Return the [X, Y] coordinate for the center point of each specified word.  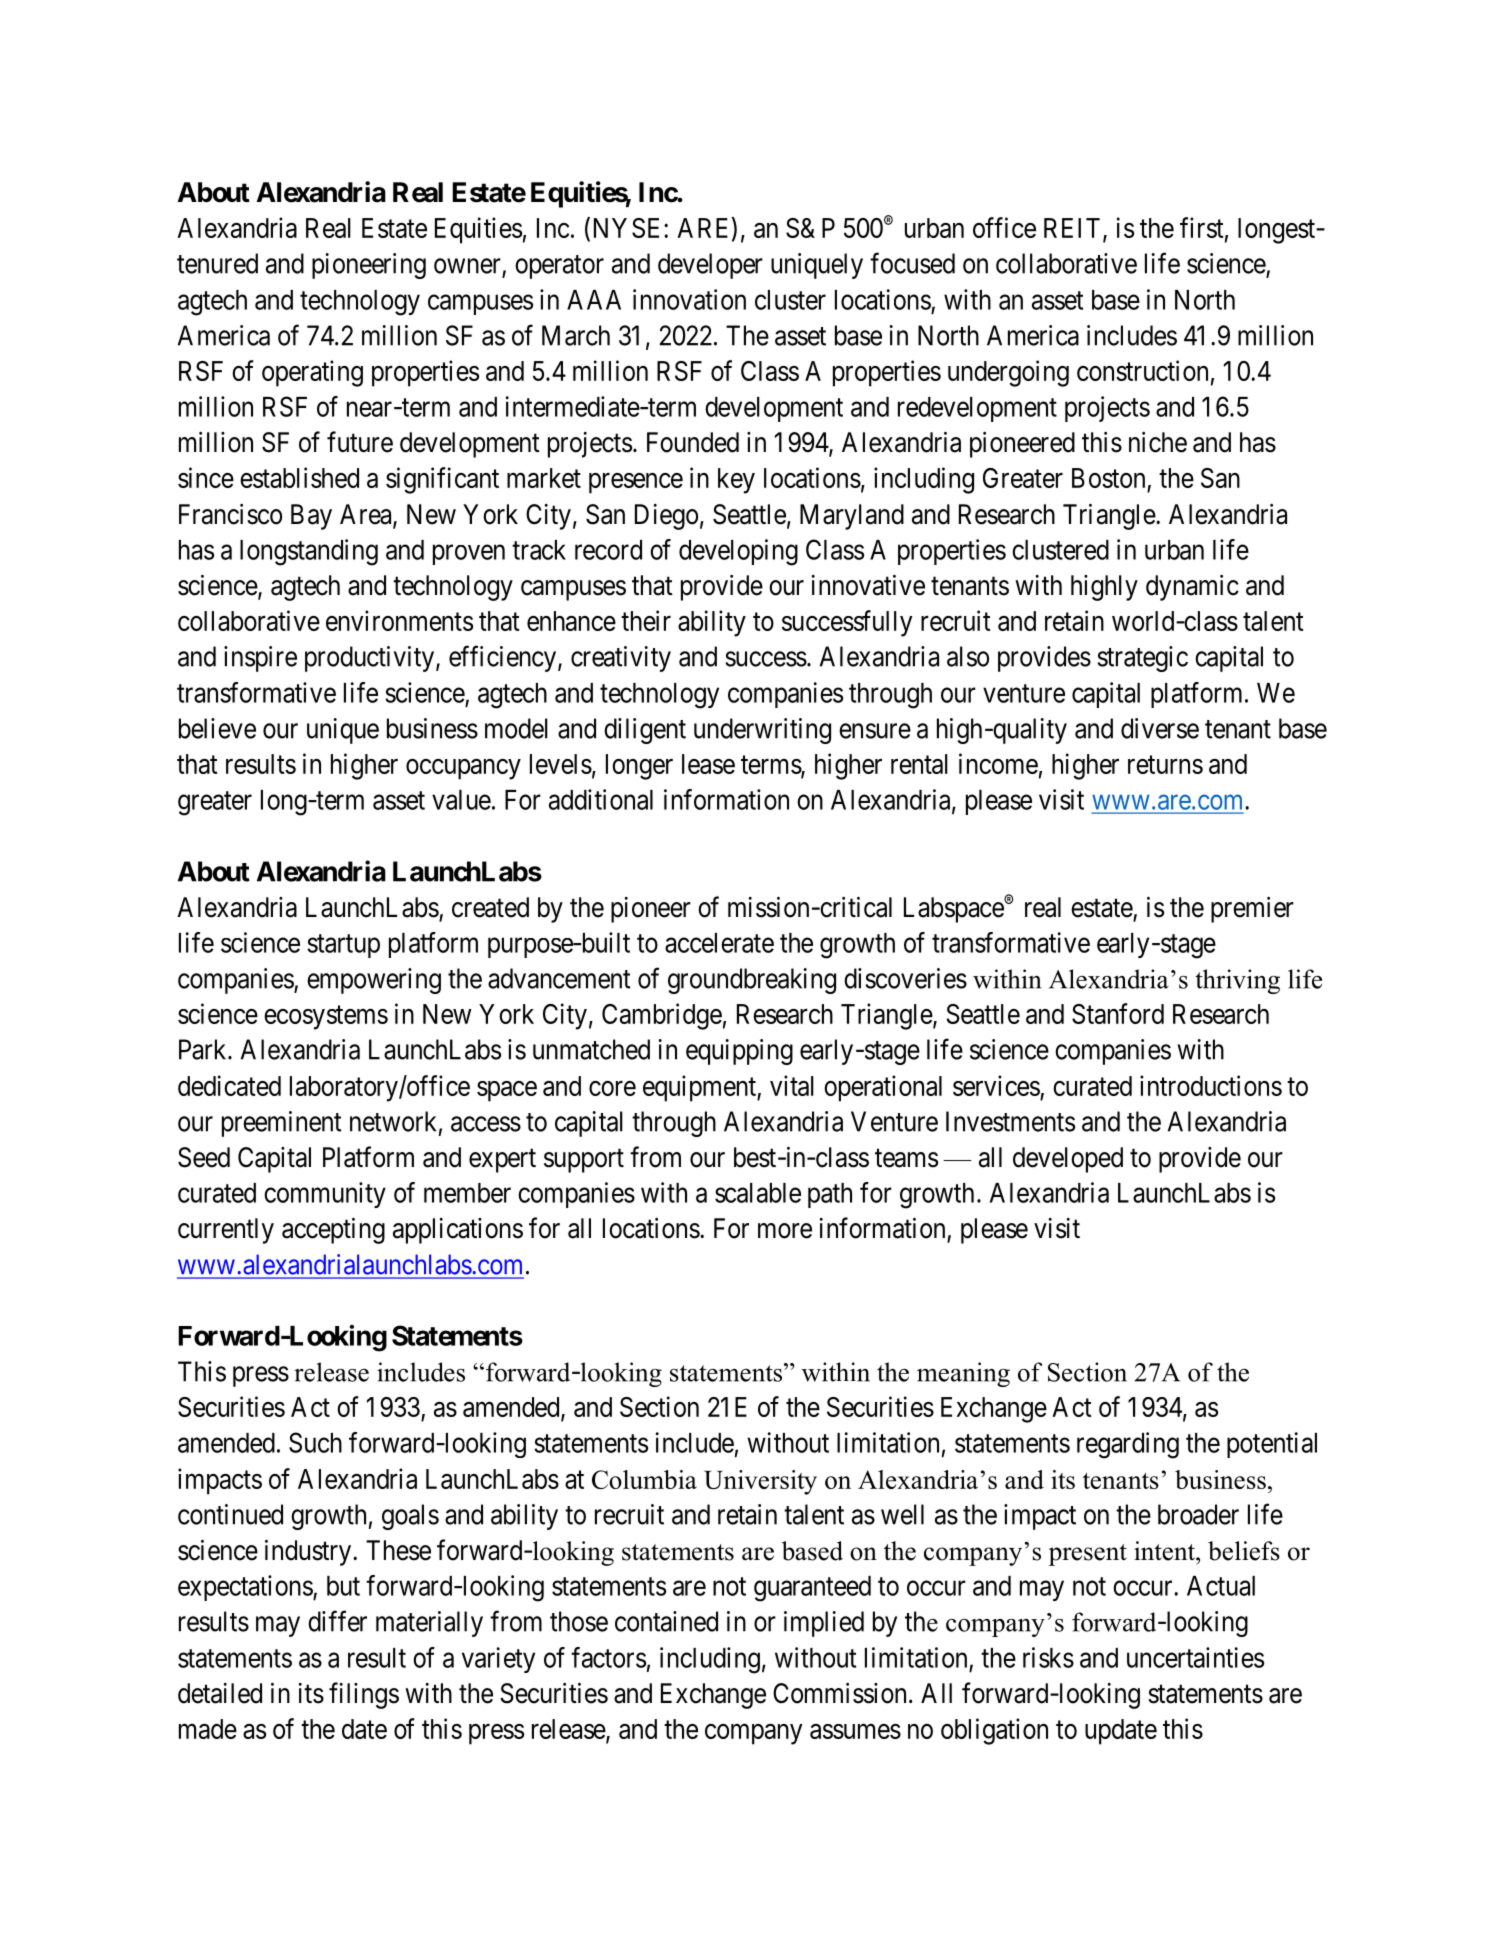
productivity [369, 659]
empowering [374, 981]
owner [467, 266]
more [785, 1231]
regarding [1128, 1445]
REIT [1074, 229]
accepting [333, 1231]
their [646, 620]
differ [337, 1621]
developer [710, 266]
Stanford [1118, 1013]
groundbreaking [752, 981]
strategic [1143, 659]
